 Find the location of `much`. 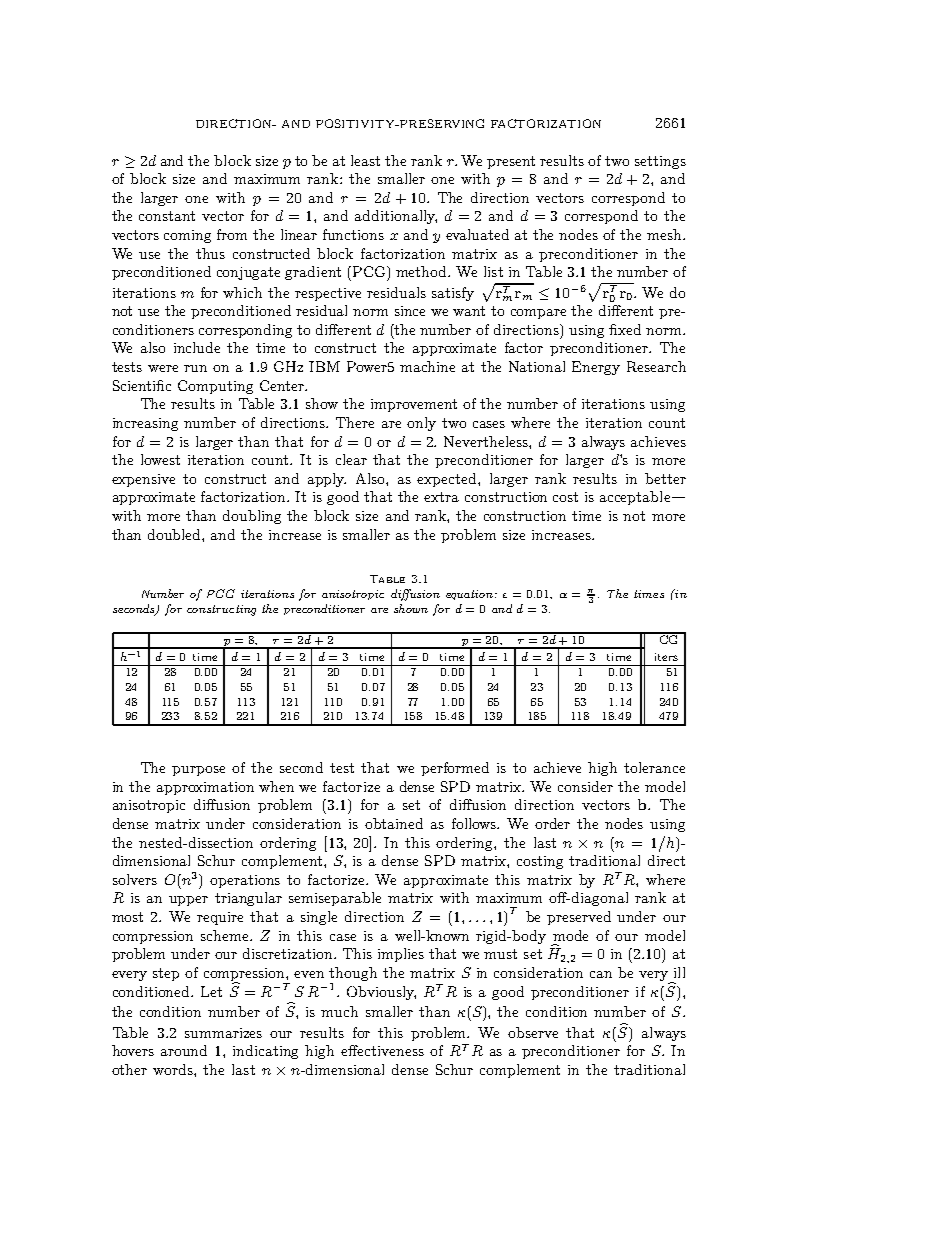

much is located at coordinates (339, 1011).
